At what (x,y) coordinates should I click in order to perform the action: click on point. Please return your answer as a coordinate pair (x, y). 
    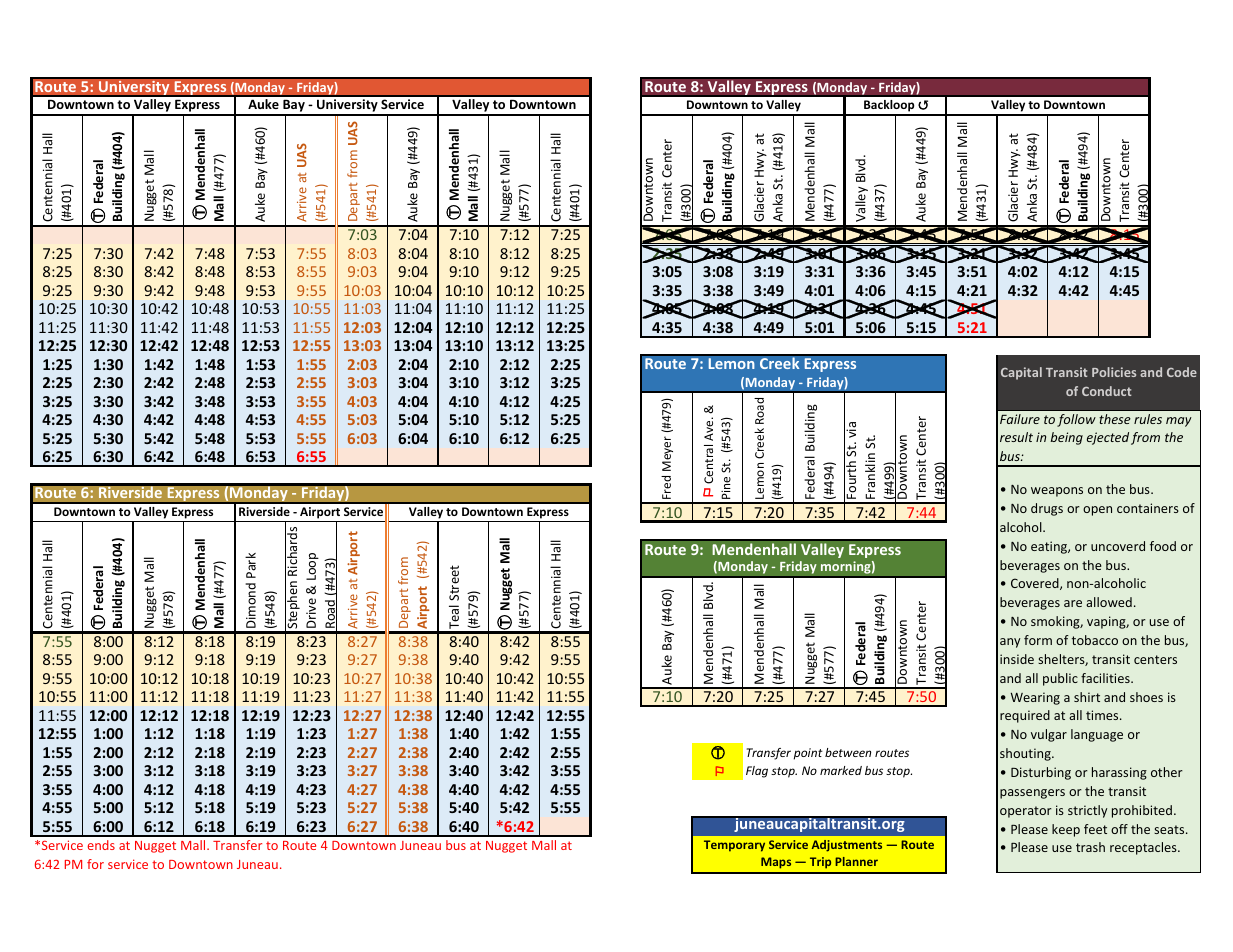
    Looking at the image, I should click on (808, 754).
